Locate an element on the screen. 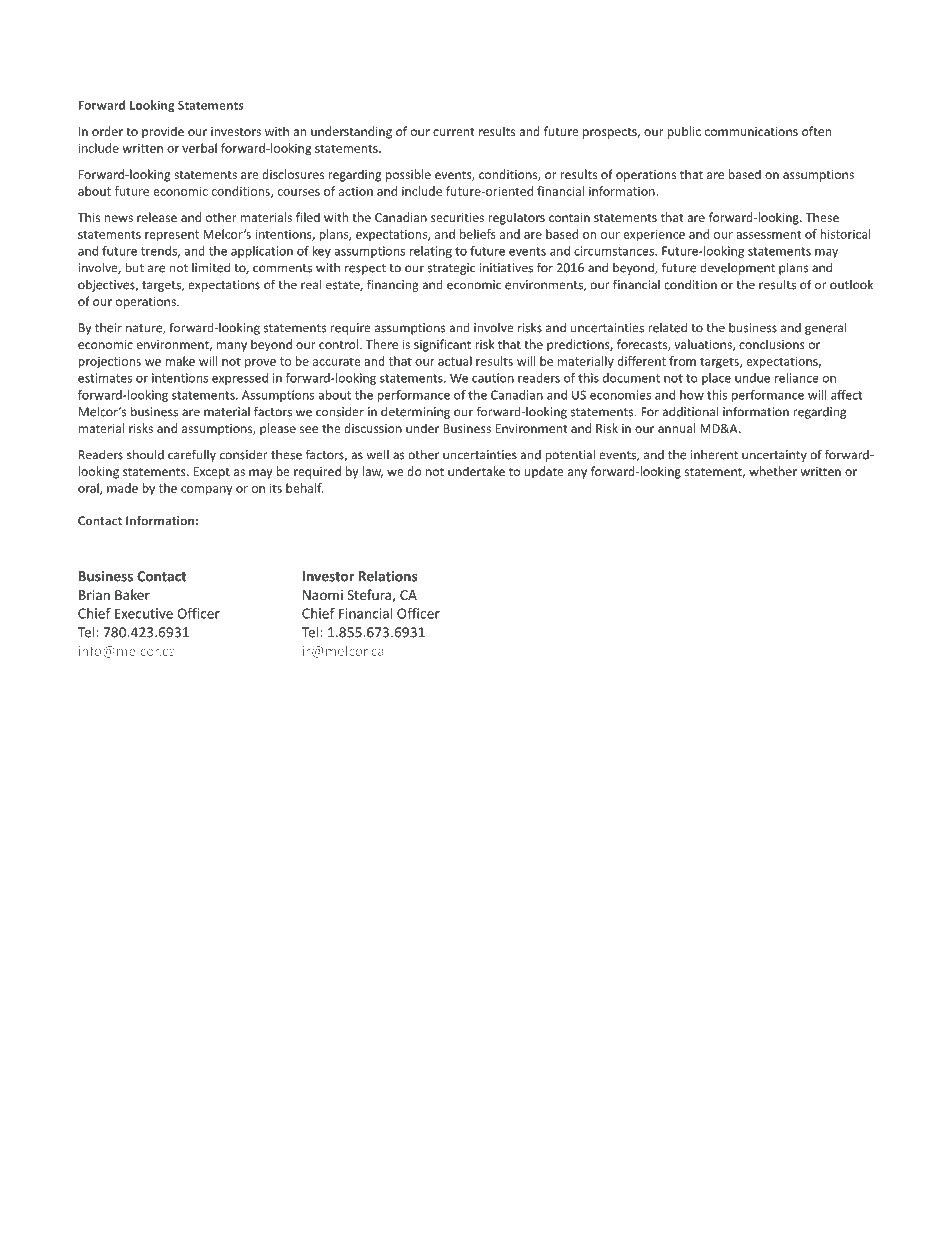 The image size is (952, 1233). carefully is located at coordinates (192, 455).
